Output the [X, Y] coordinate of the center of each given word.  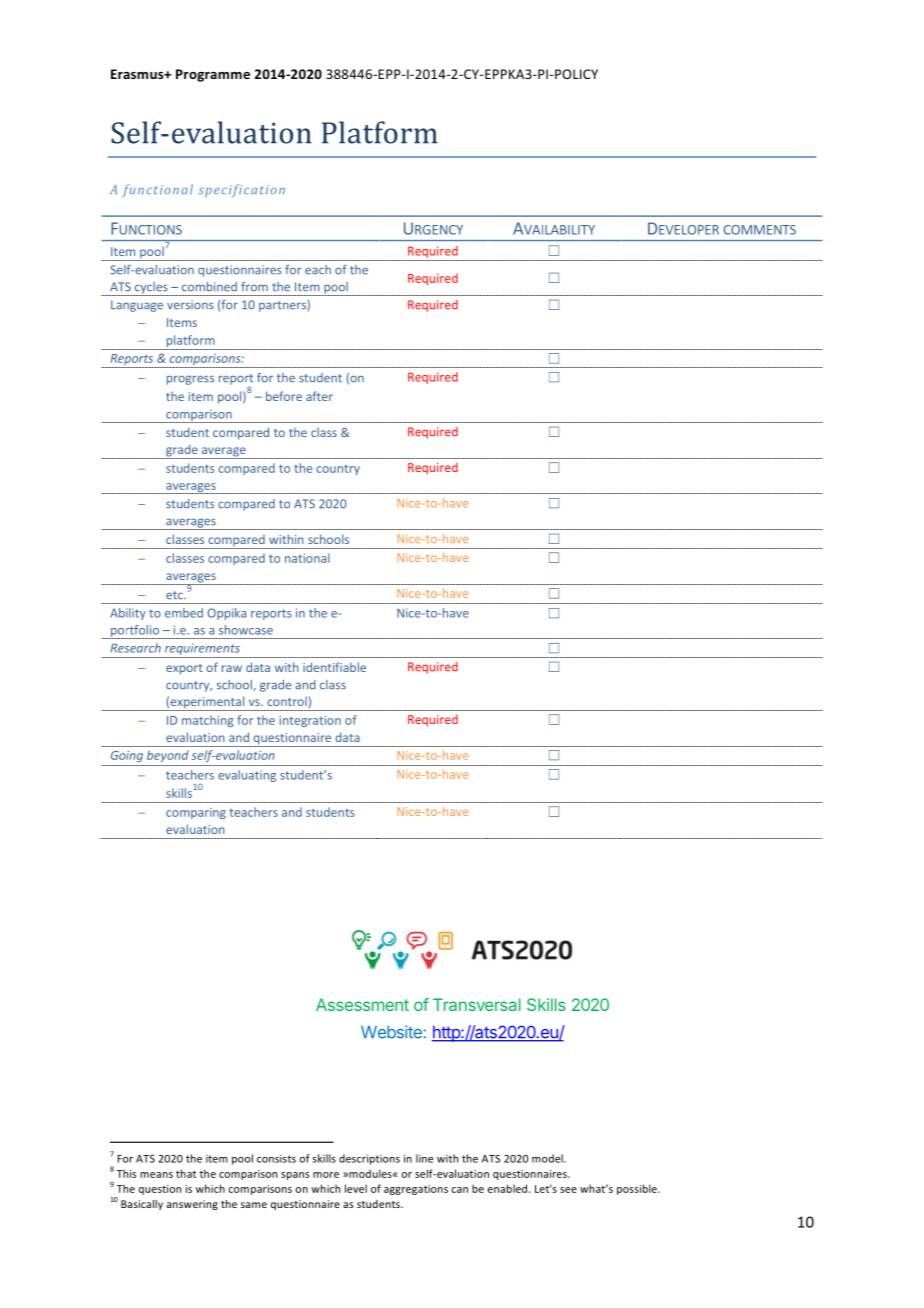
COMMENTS [760, 230]
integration [310, 721]
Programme [213, 75]
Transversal [477, 1004]
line [424, 1158]
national [307, 558]
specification [242, 190]
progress [190, 380]
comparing [196, 813]
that [186, 1173]
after [319, 396]
